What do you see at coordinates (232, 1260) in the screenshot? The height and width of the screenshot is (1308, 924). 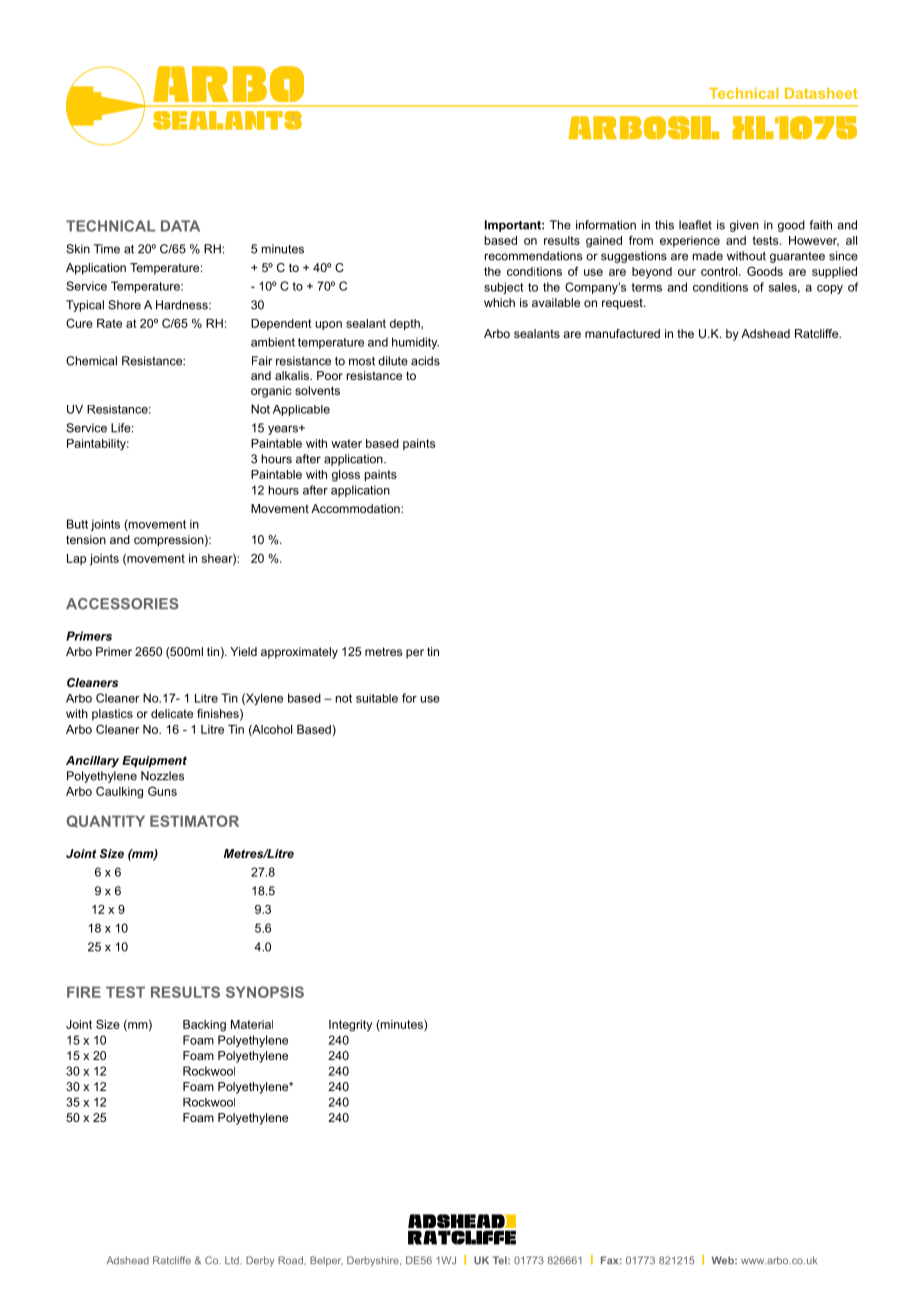 I see `Ltd` at bounding box center [232, 1260].
